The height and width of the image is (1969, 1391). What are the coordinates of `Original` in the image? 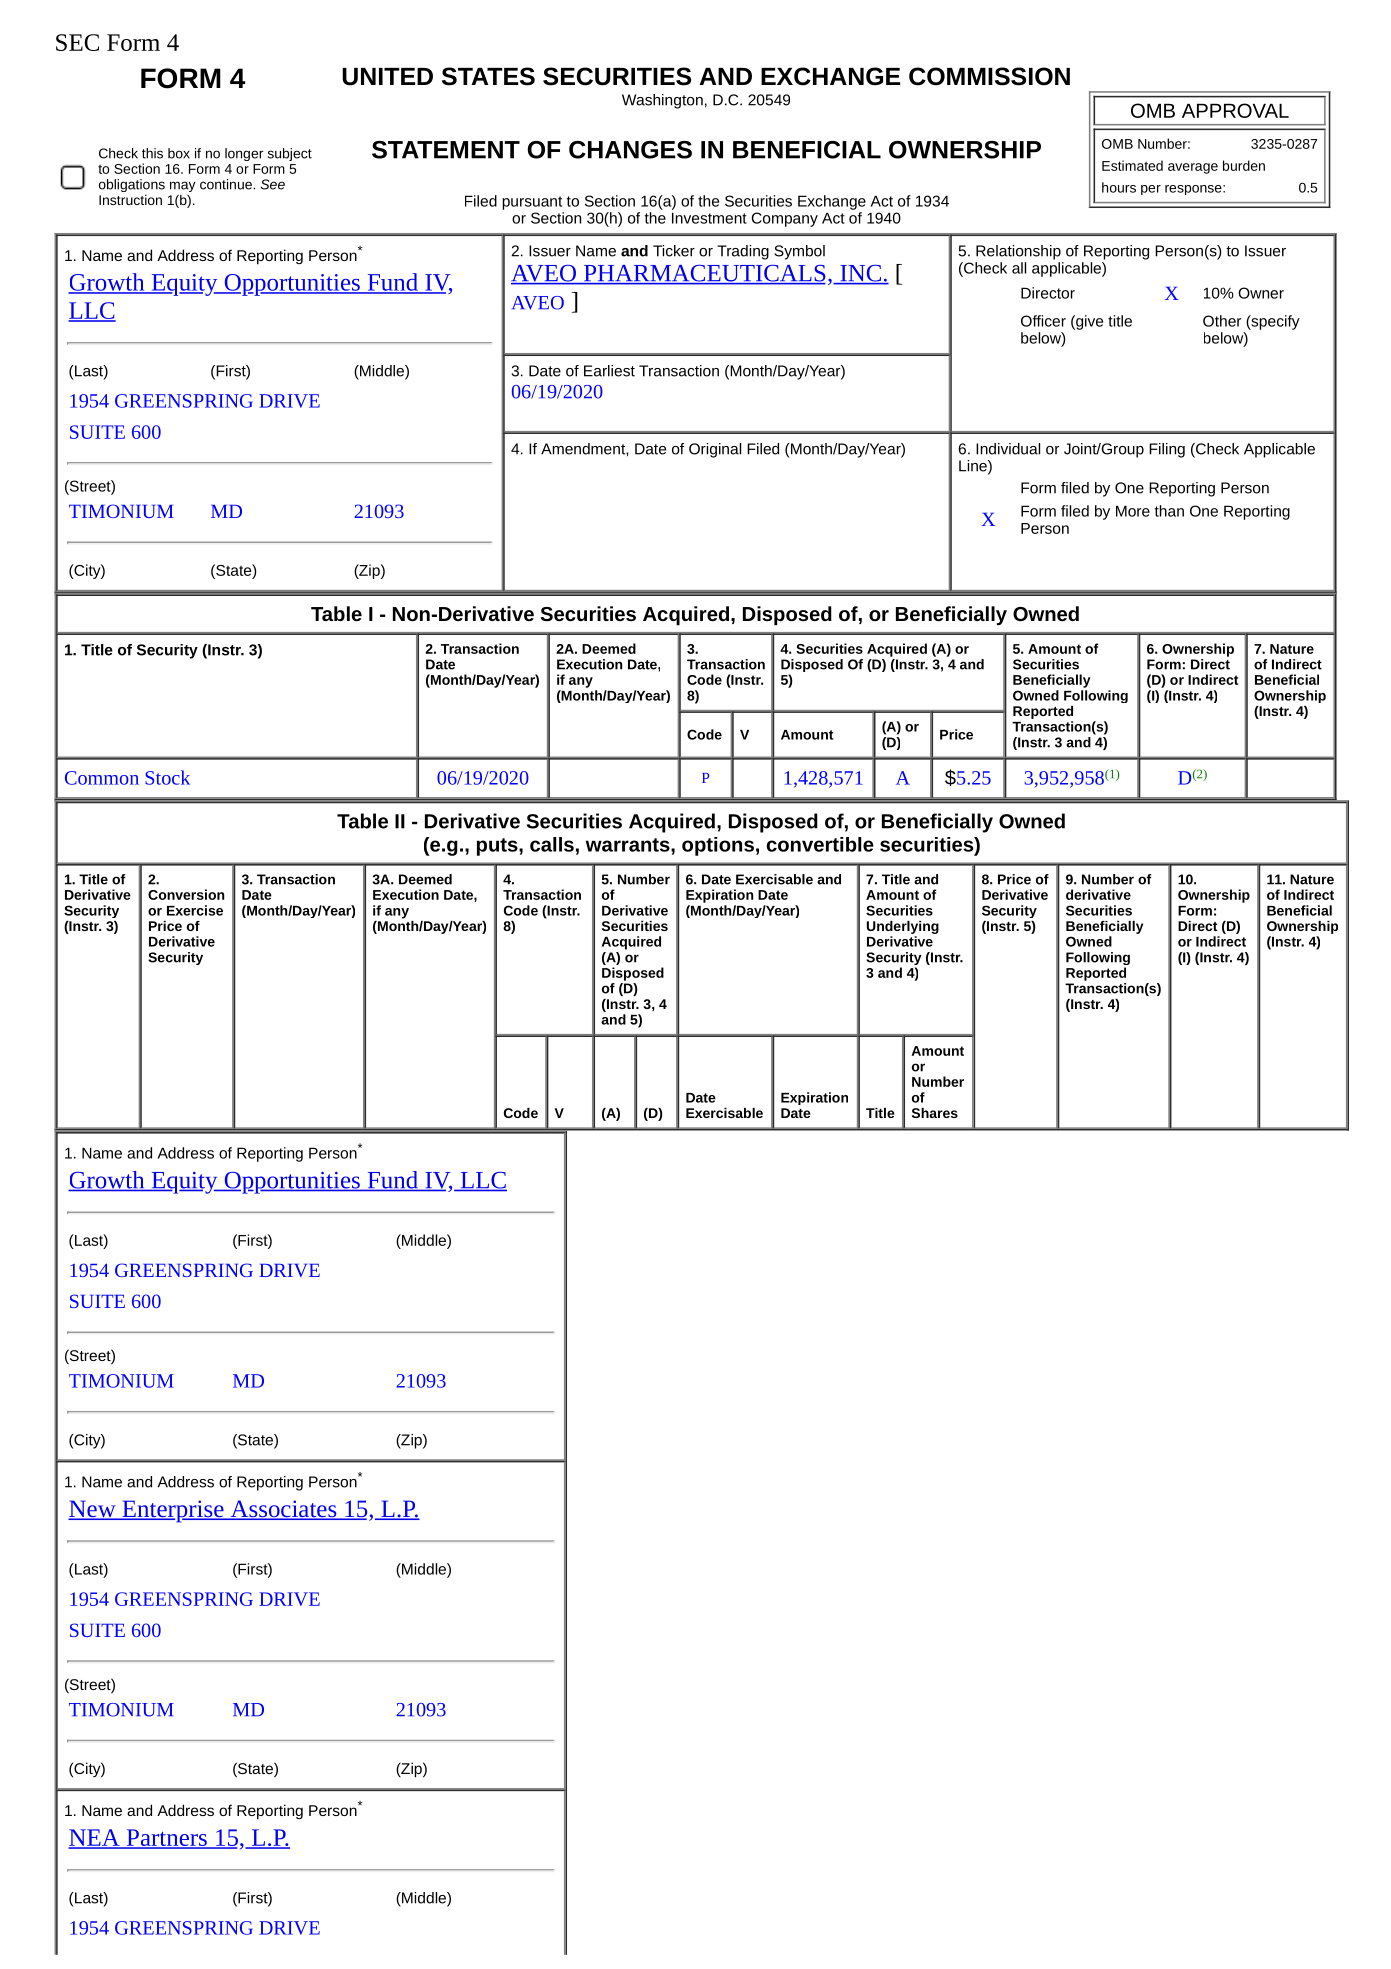 It's located at (715, 450).
